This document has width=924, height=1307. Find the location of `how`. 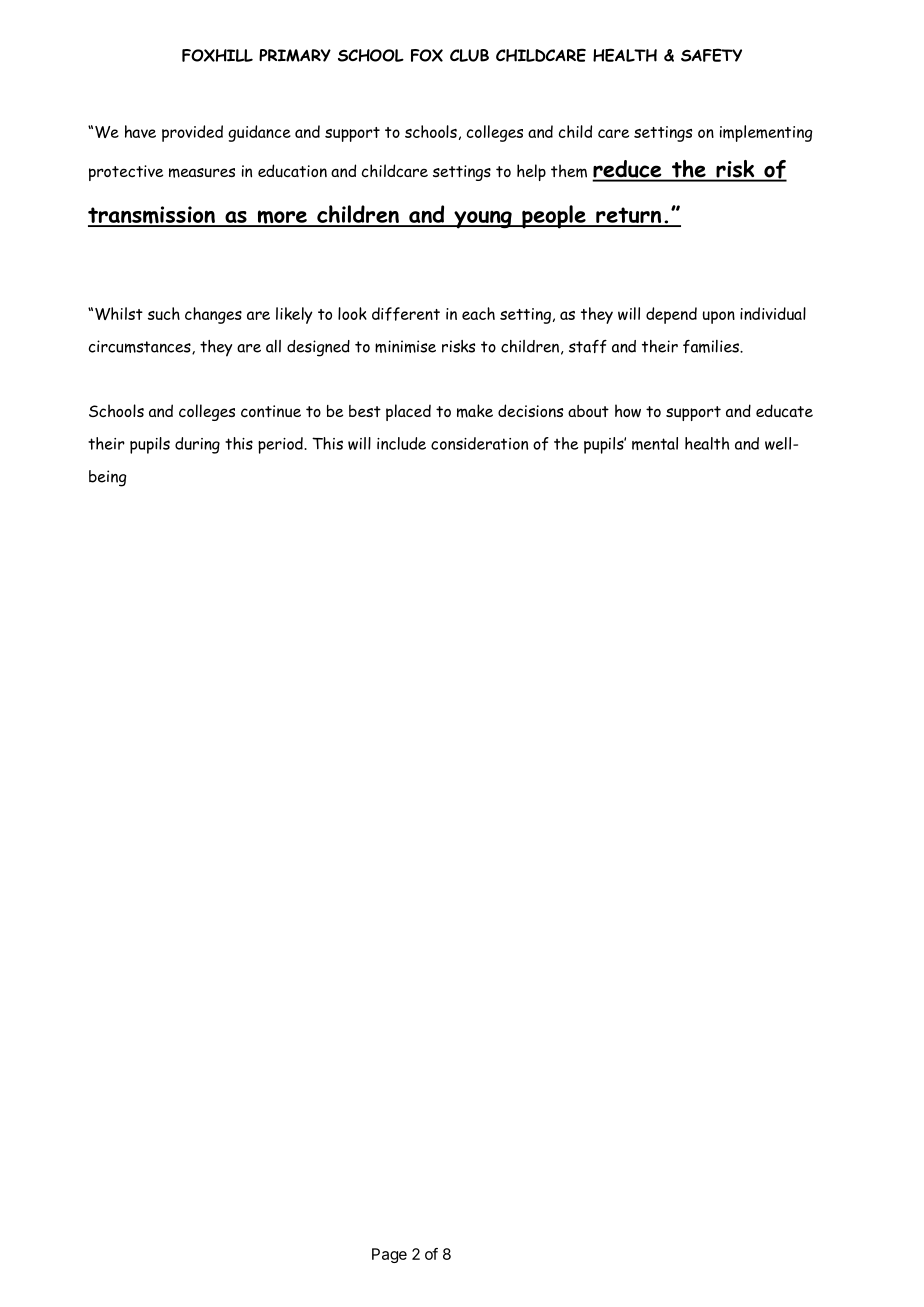

how is located at coordinates (628, 411).
